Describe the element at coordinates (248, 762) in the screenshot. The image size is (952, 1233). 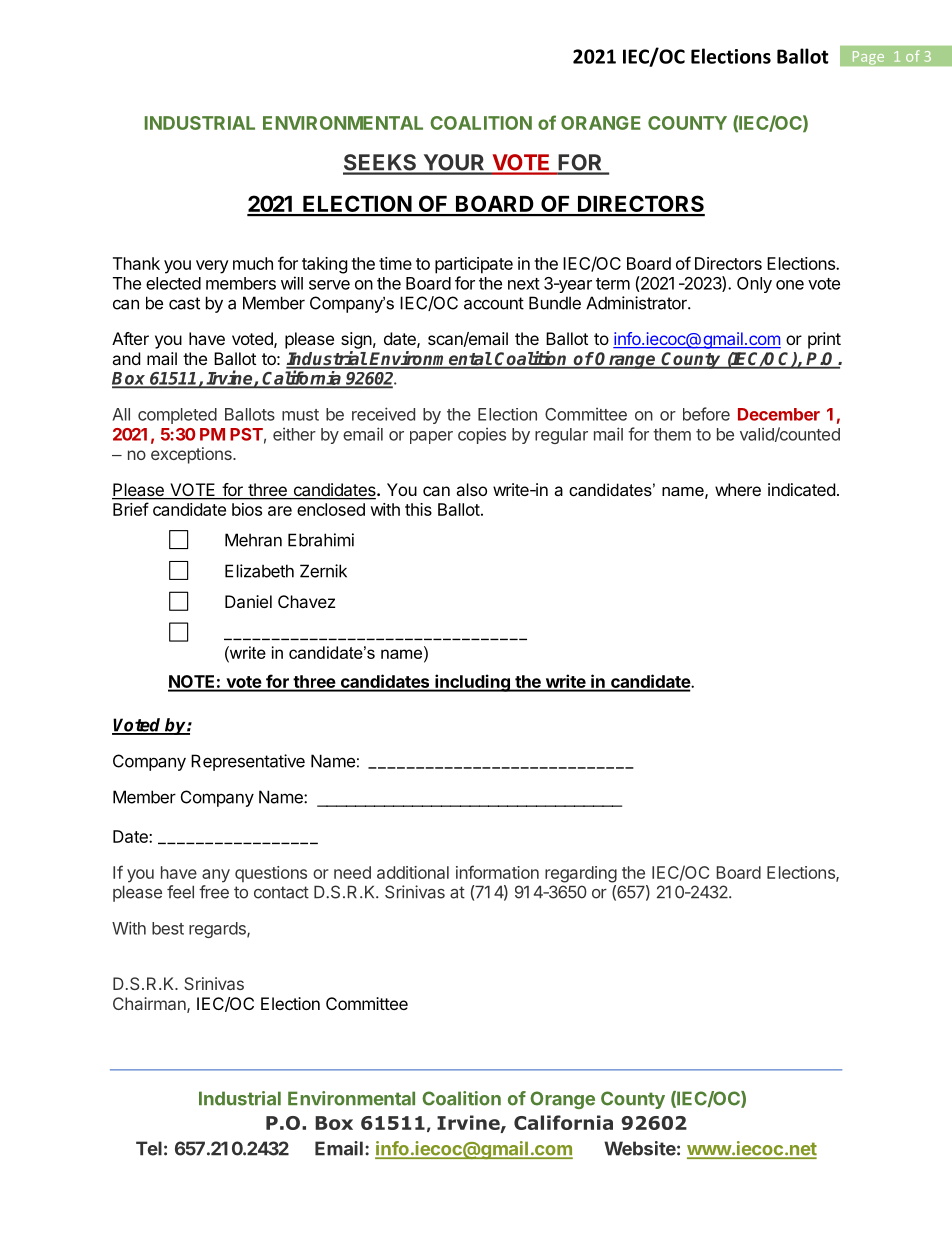
I see `Representative` at that location.
